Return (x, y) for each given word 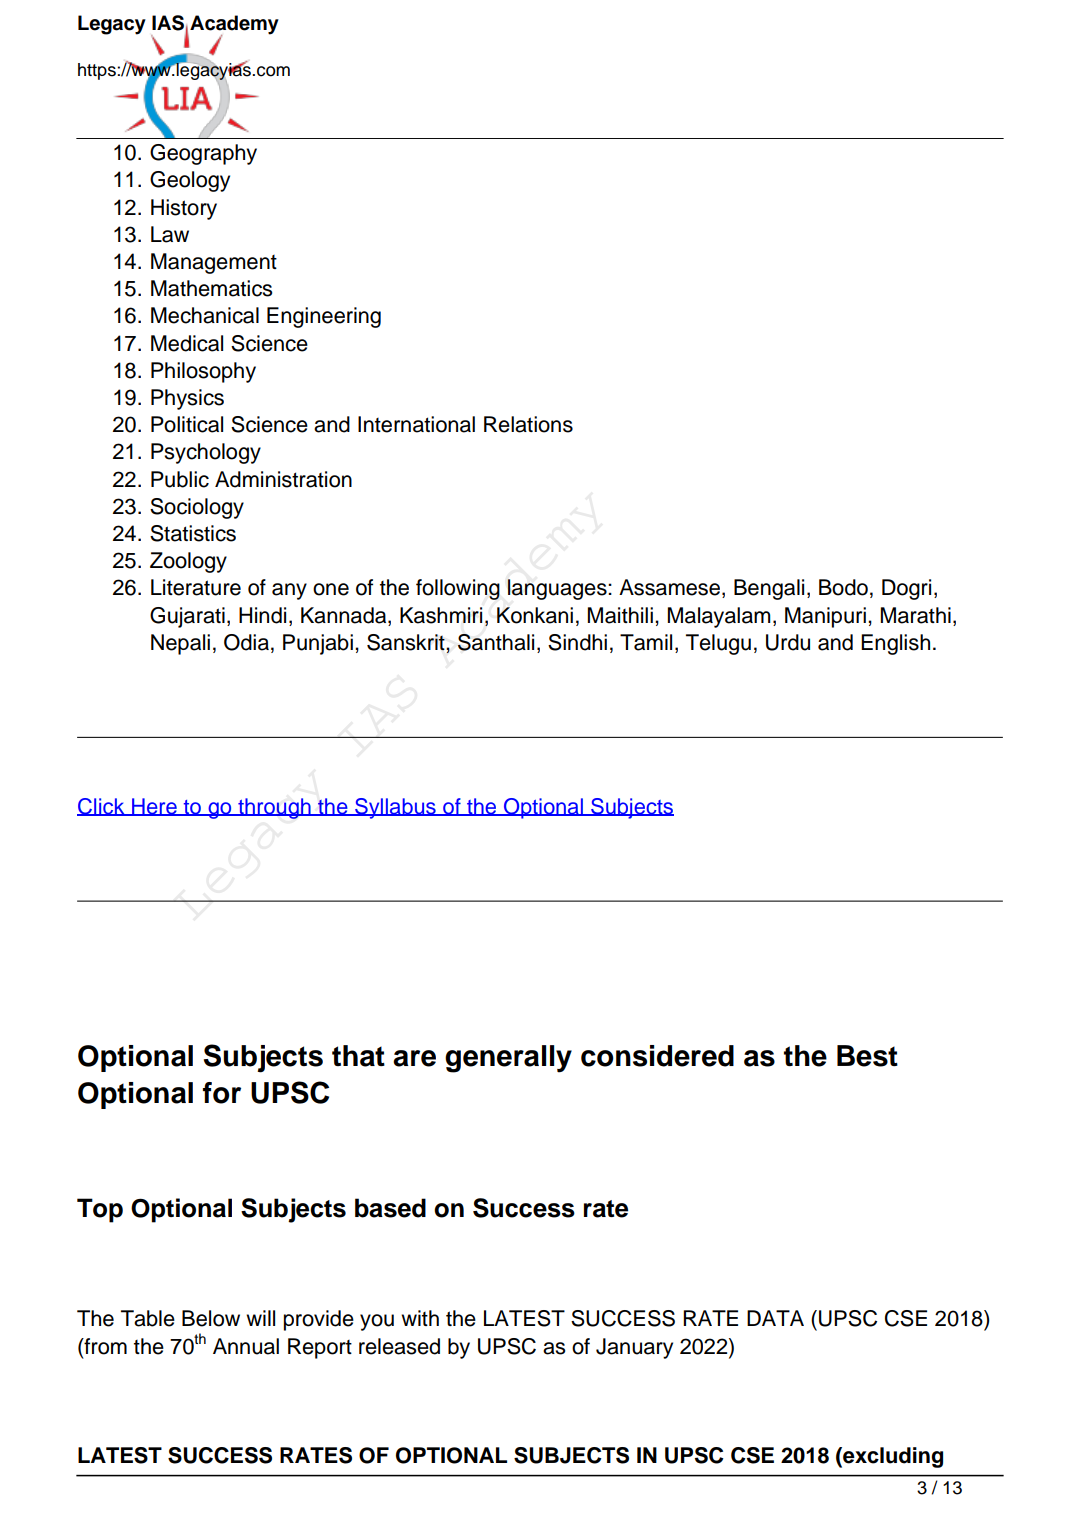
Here (154, 807)
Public (180, 479)
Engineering (324, 317)
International (416, 424)
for (222, 1093)
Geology (190, 181)
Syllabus (395, 808)
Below (211, 1318)
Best (867, 1056)
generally (508, 1059)
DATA (775, 1318)
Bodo (843, 587)
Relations (528, 424)
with (420, 1318)
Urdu (788, 642)
